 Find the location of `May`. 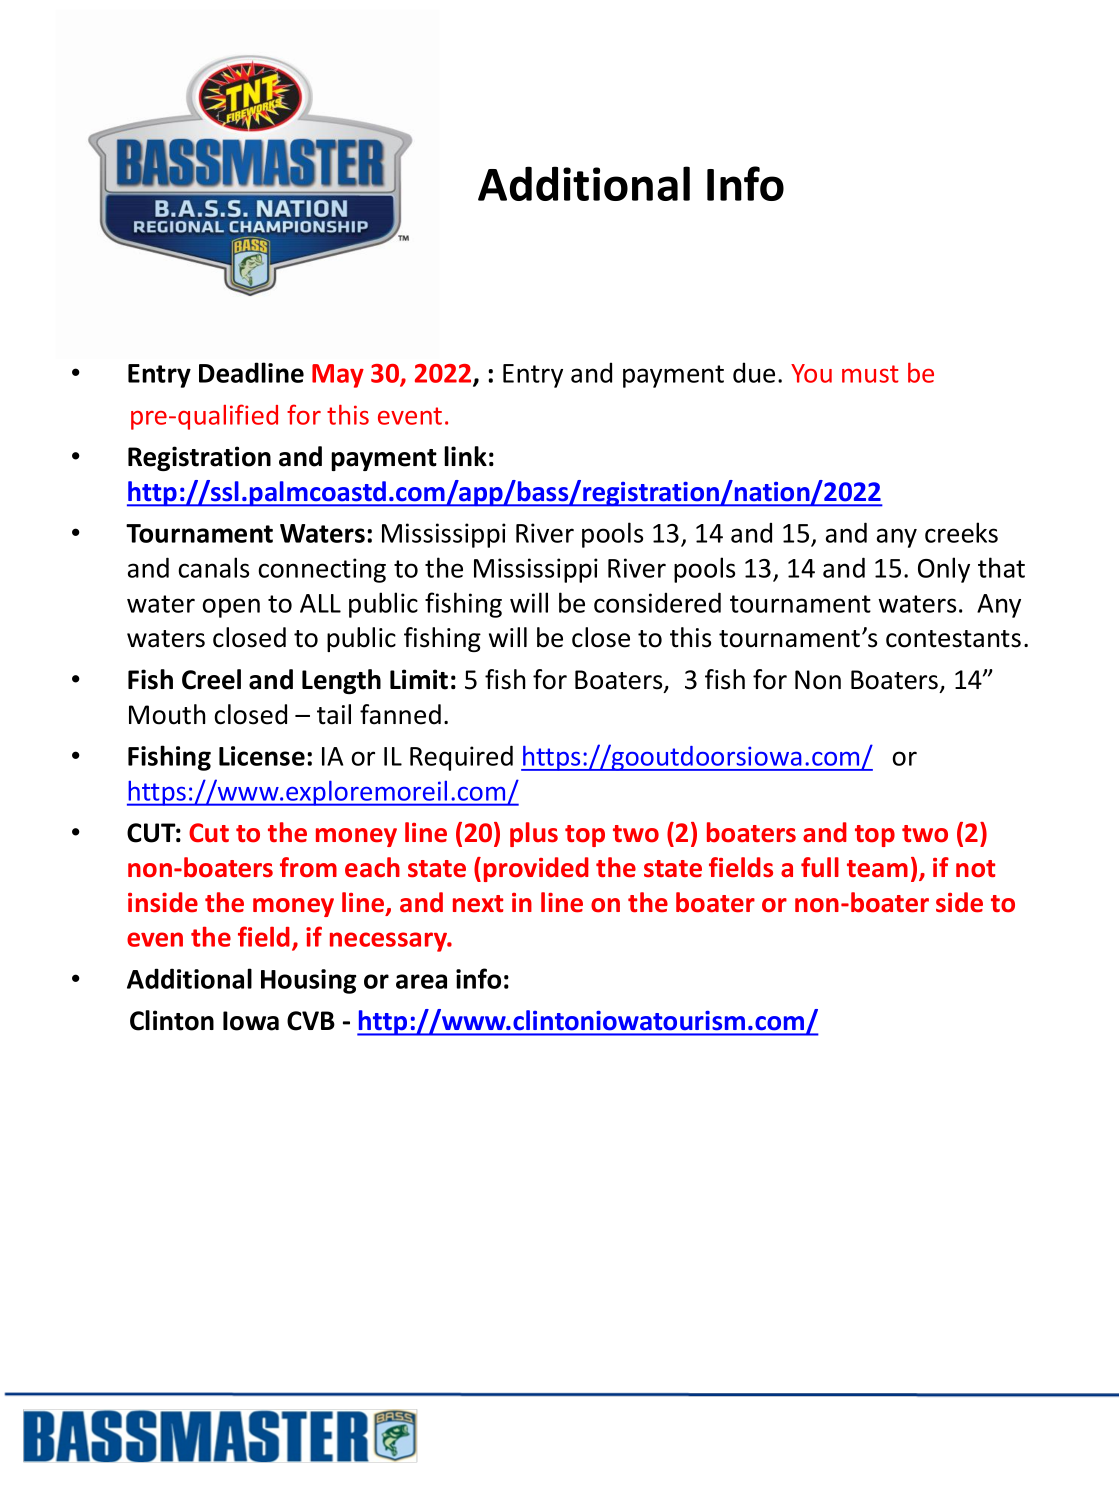

May is located at coordinates (338, 376).
